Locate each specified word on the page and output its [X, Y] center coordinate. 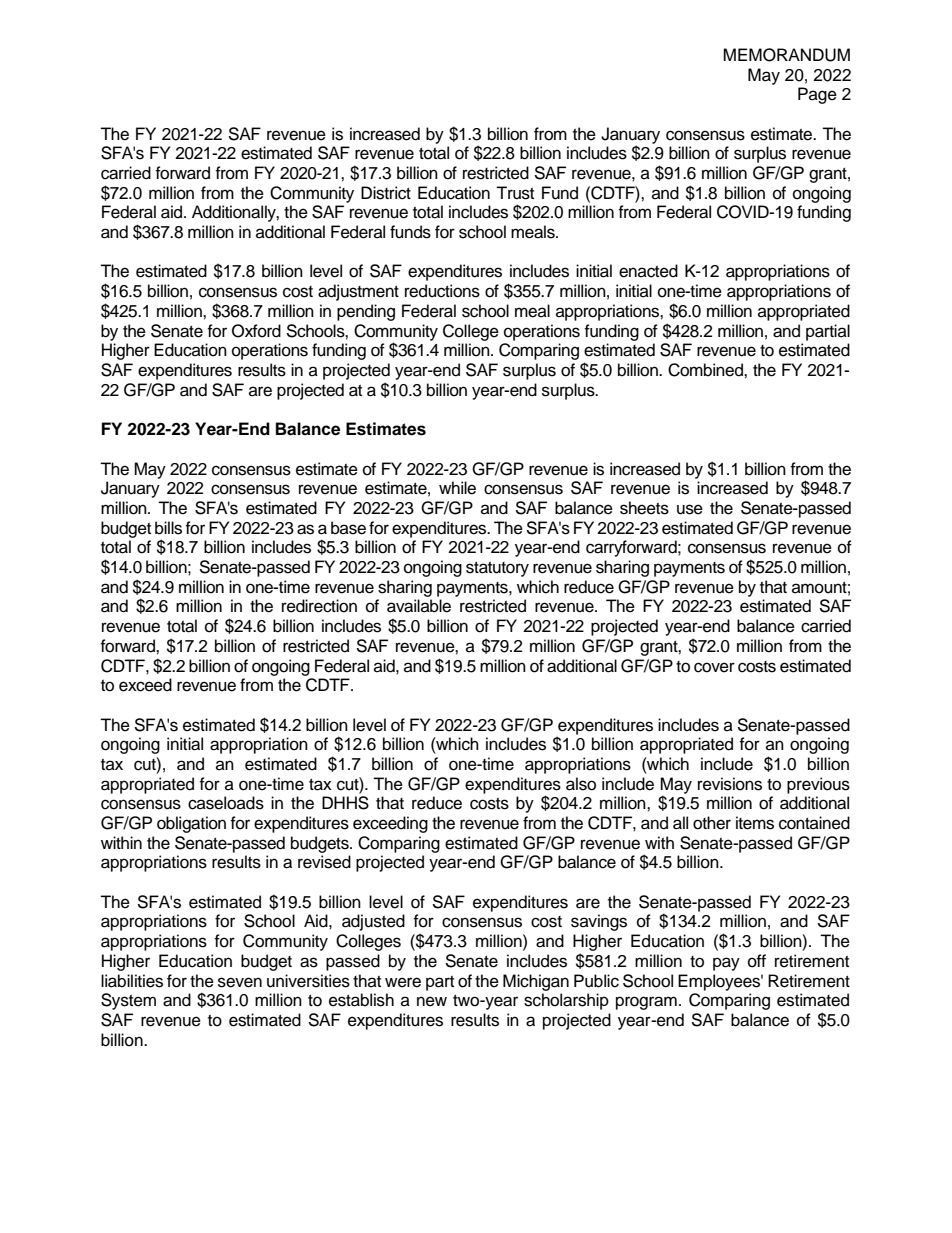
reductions [442, 291]
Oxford [256, 331]
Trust [515, 193]
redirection [319, 606]
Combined [706, 370]
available [419, 606]
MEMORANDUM [786, 55]
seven [240, 982]
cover [714, 667]
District [386, 193]
